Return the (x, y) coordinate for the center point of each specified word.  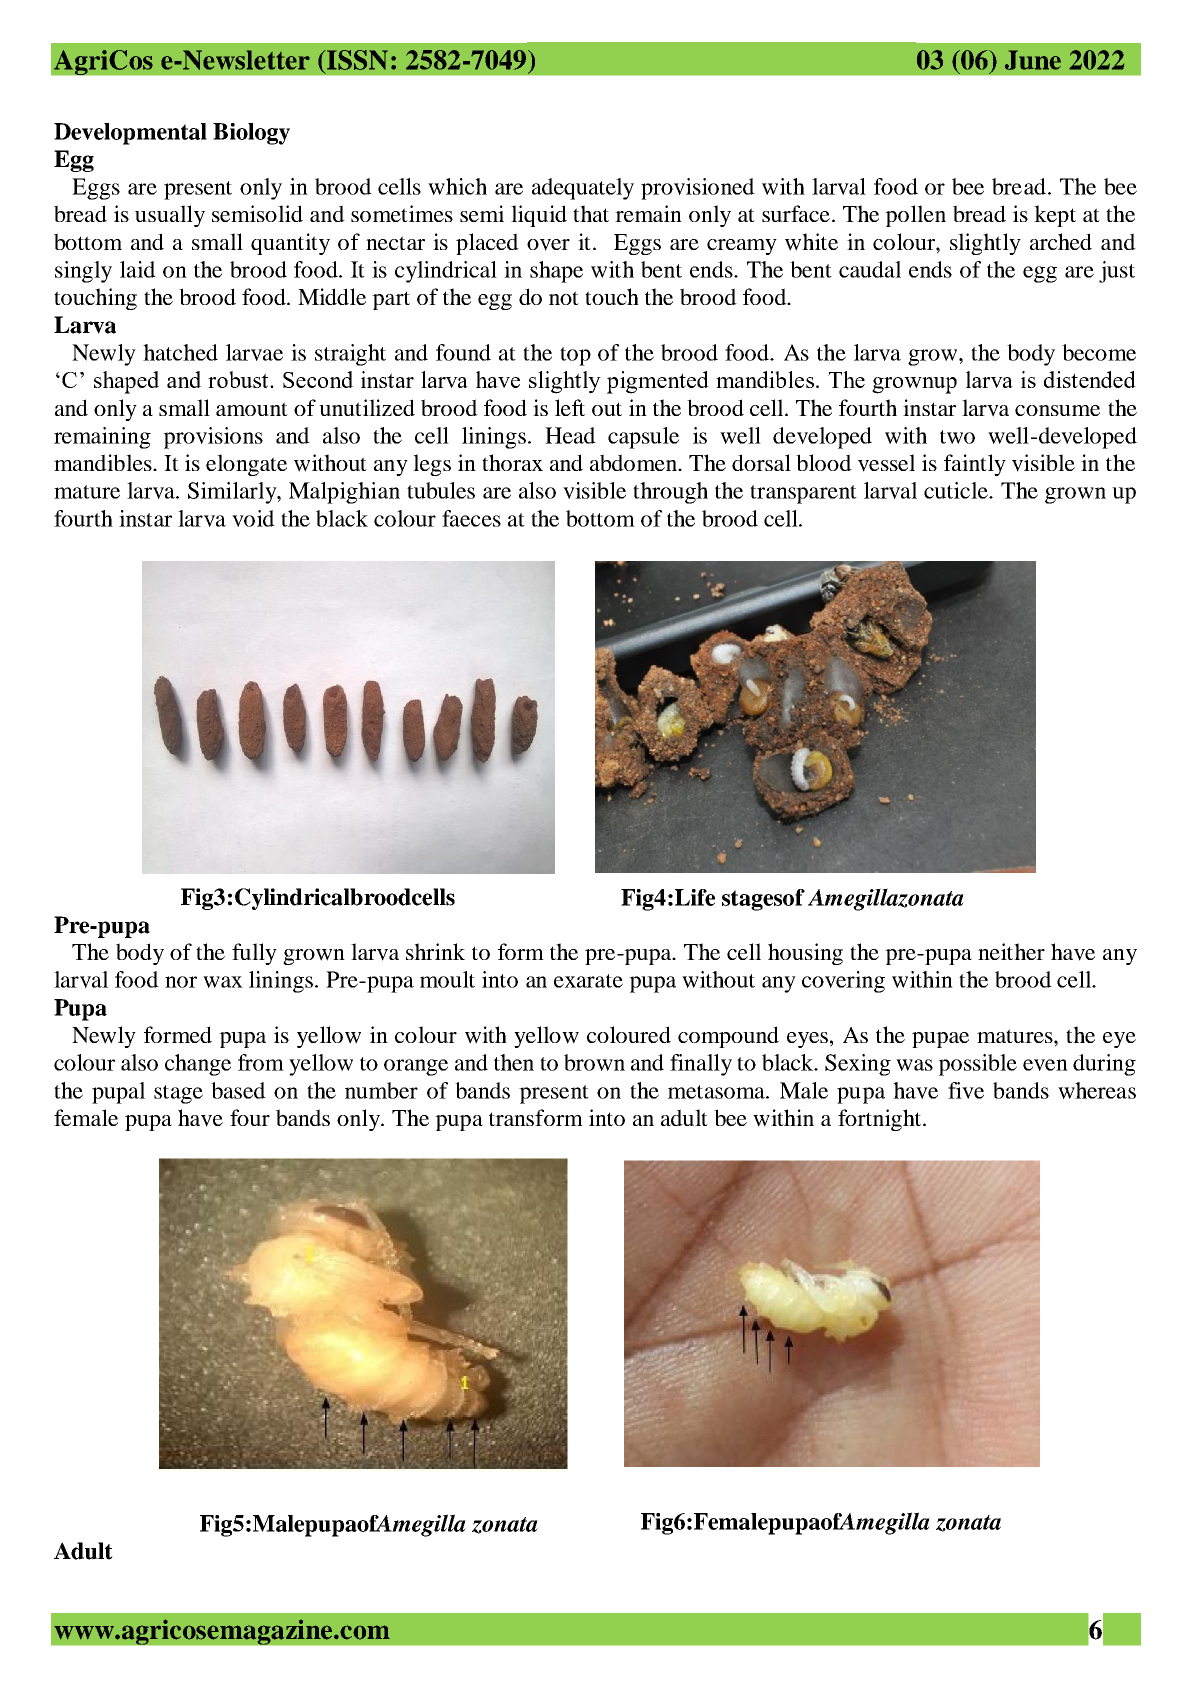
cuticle (957, 490)
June (1033, 60)
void (253, 518)
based (238, 1090)
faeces (471, 518)
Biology (251, 134)
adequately (583, 189)
